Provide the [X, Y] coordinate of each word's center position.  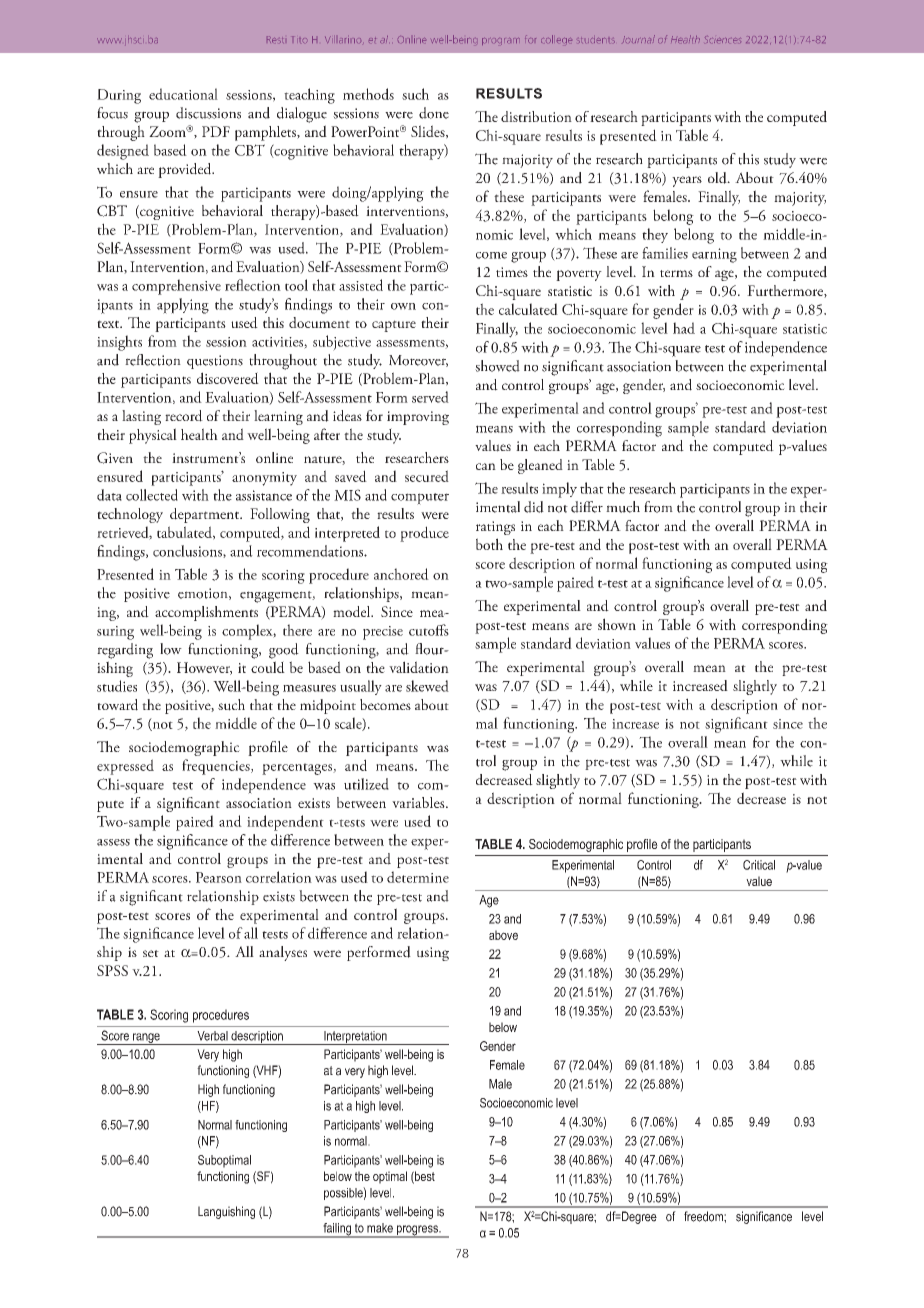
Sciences [723, 39]
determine [418, 877]
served [430, 397]
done [434, 113]
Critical [759, 865]
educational [183, 94]
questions [215, 362]
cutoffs [429, 630]
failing [337, 1230]
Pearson [219, 877]
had [684, 328]
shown [617, 624]
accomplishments [206, 613]
